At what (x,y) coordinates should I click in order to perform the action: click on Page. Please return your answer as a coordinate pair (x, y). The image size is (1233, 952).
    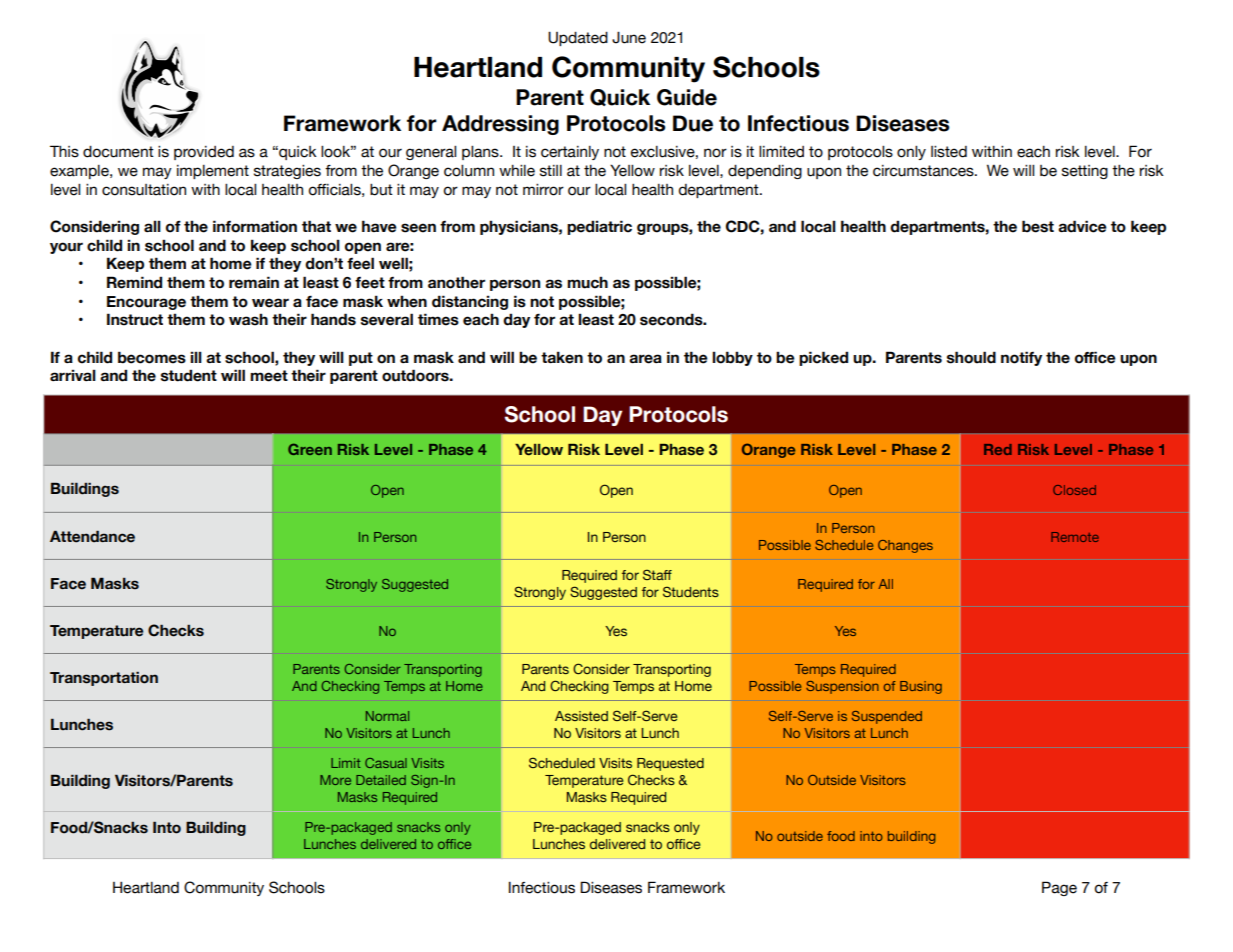
    Looking at the image, I should click on (1059, 888).
